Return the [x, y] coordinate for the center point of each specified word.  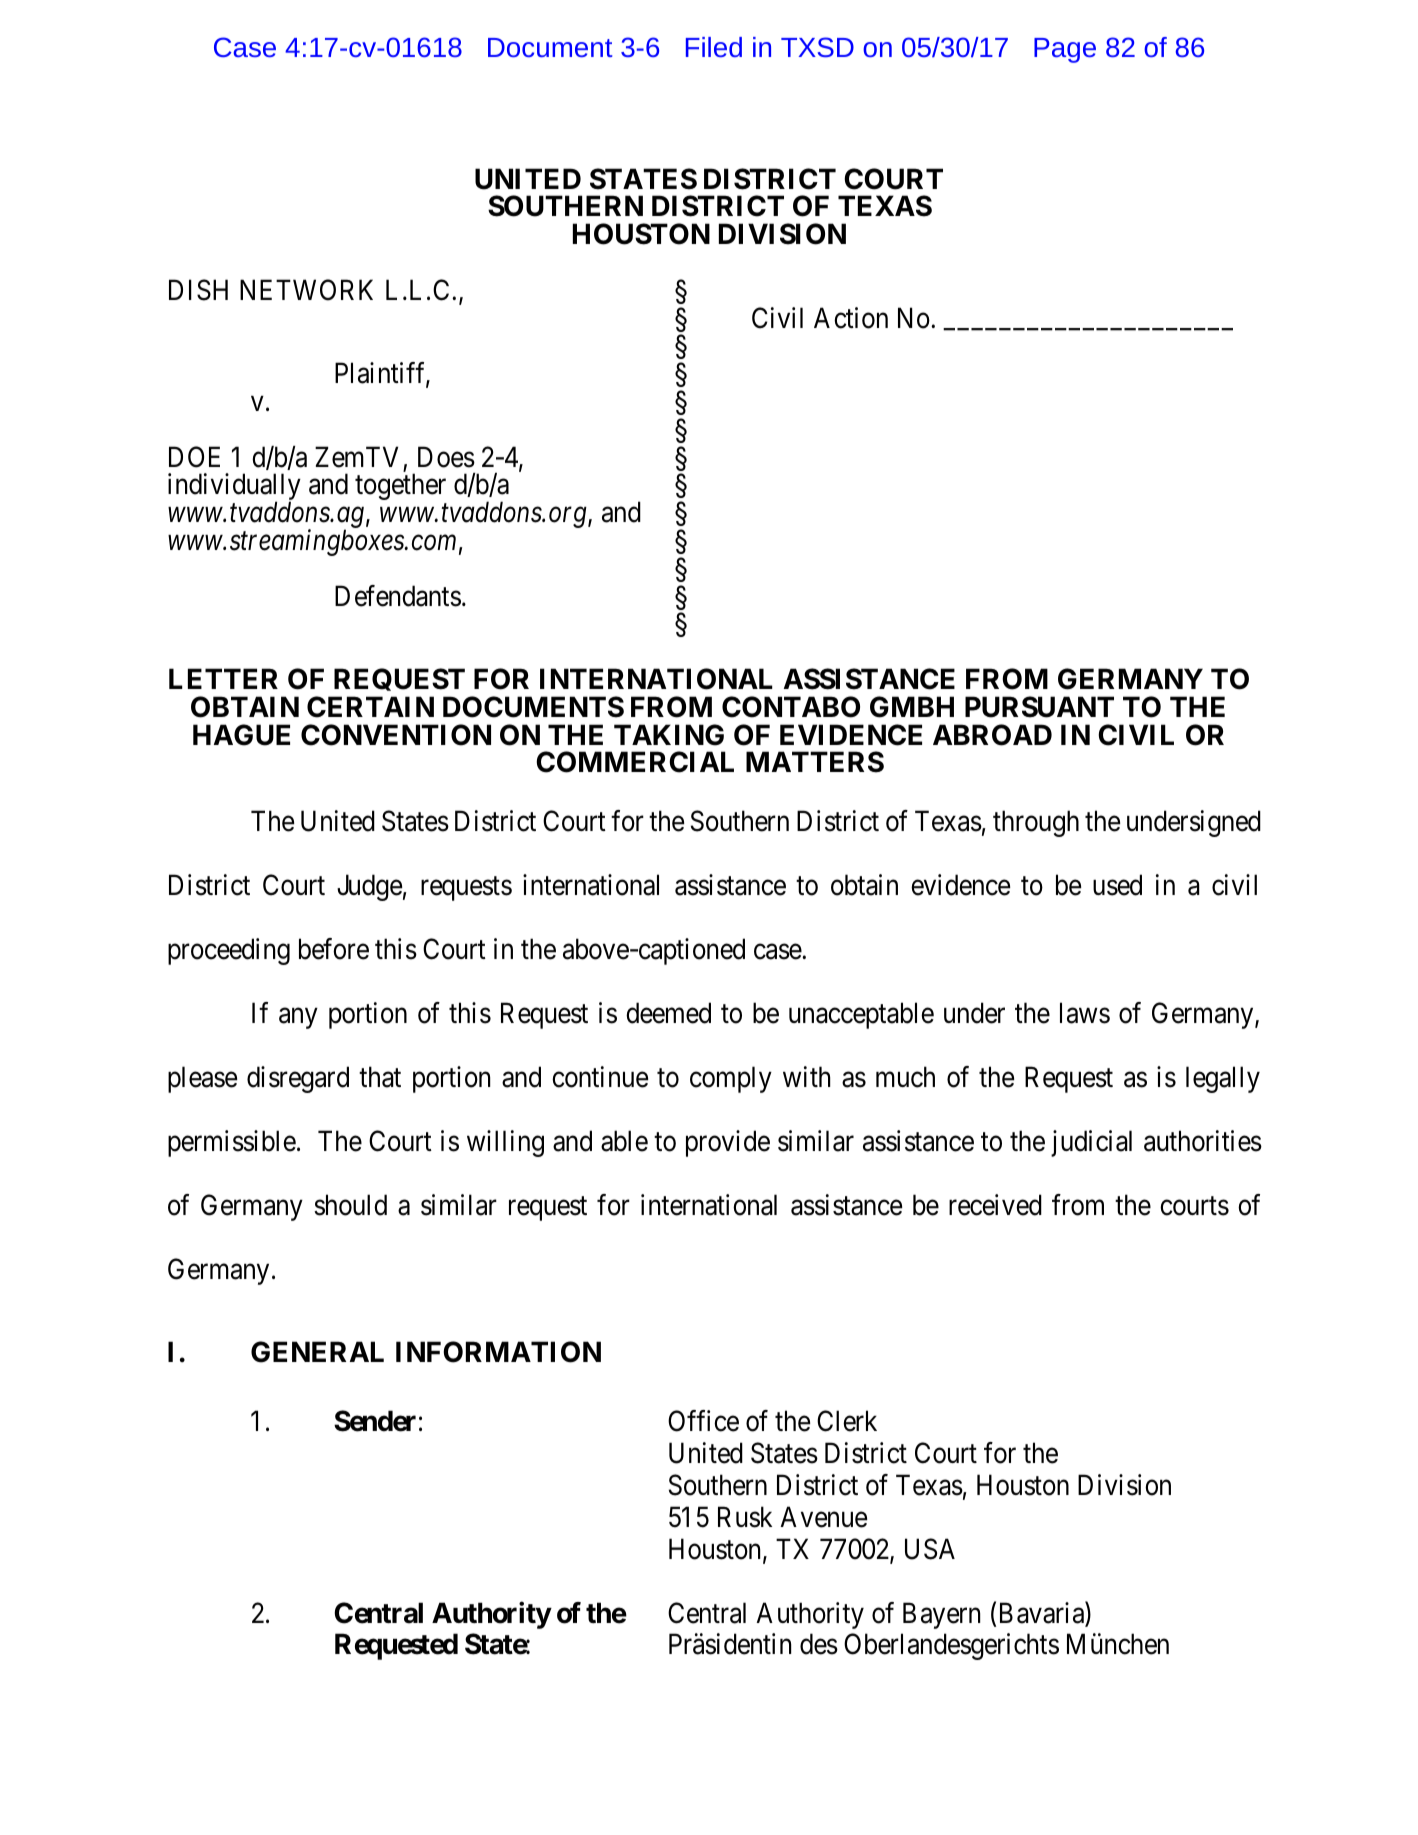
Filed [714, 47]
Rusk [745, 1517]
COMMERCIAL [635, 762]
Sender [375, 1421]
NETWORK [306, 290]
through [1036, 823]
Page [1065, 50]
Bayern [941, 1615]
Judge [369, 887]
